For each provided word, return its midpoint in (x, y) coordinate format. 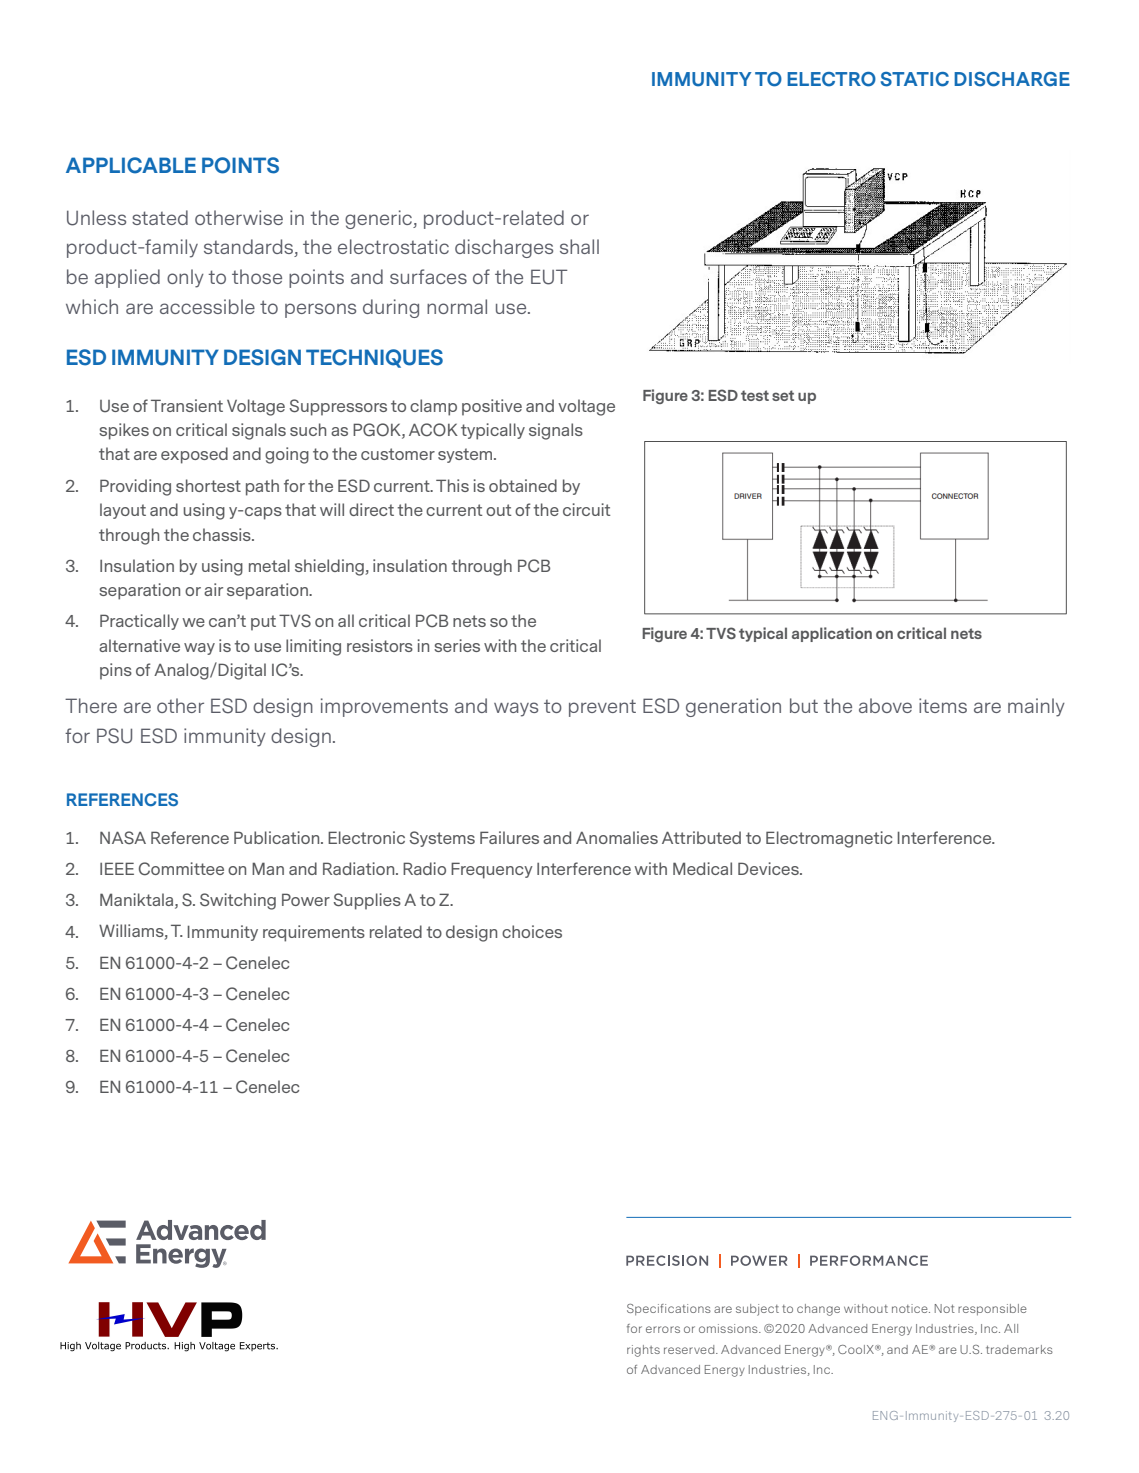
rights (643, 1351)
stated (160, 217)
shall (579, 246)
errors (663, 1329)
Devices (769, 868)
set (783, 395)
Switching (238, 901)
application (832, 634)
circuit (587, 509)
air (213, 589)
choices (532, 931)
